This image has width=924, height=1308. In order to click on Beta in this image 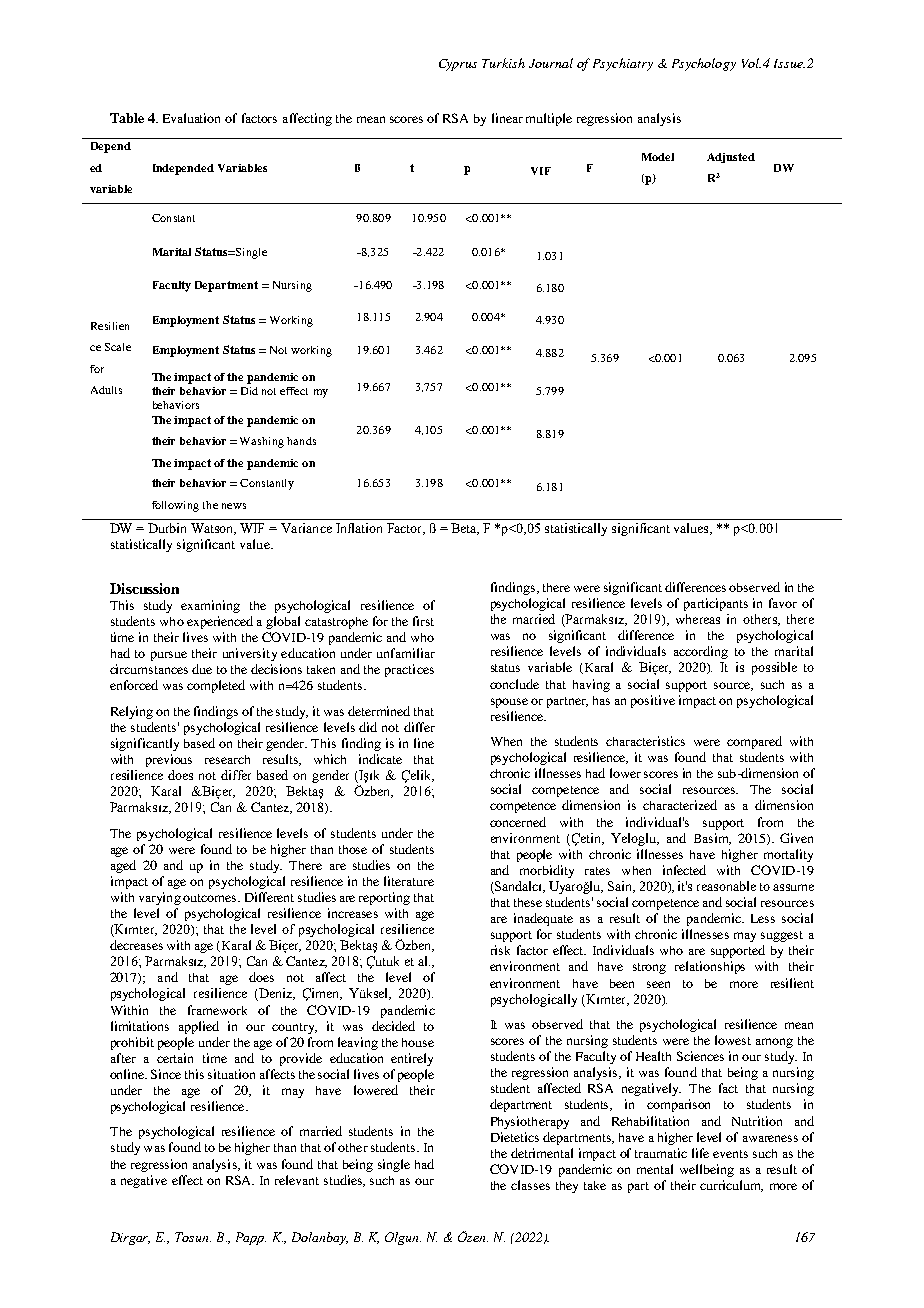, I will do `click(465, 529)`.
